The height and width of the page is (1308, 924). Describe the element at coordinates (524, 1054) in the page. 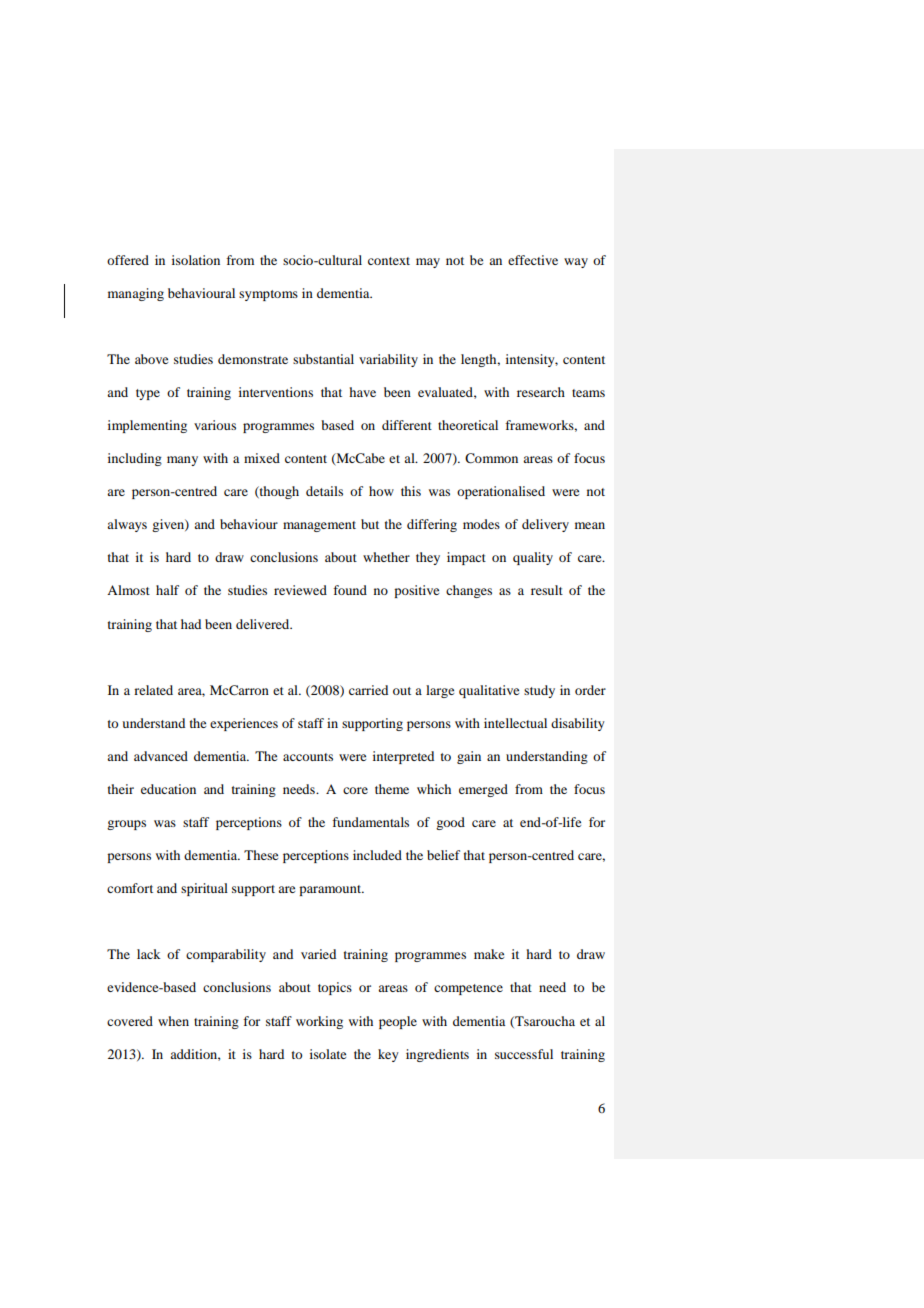

I see `successful` at that location.
